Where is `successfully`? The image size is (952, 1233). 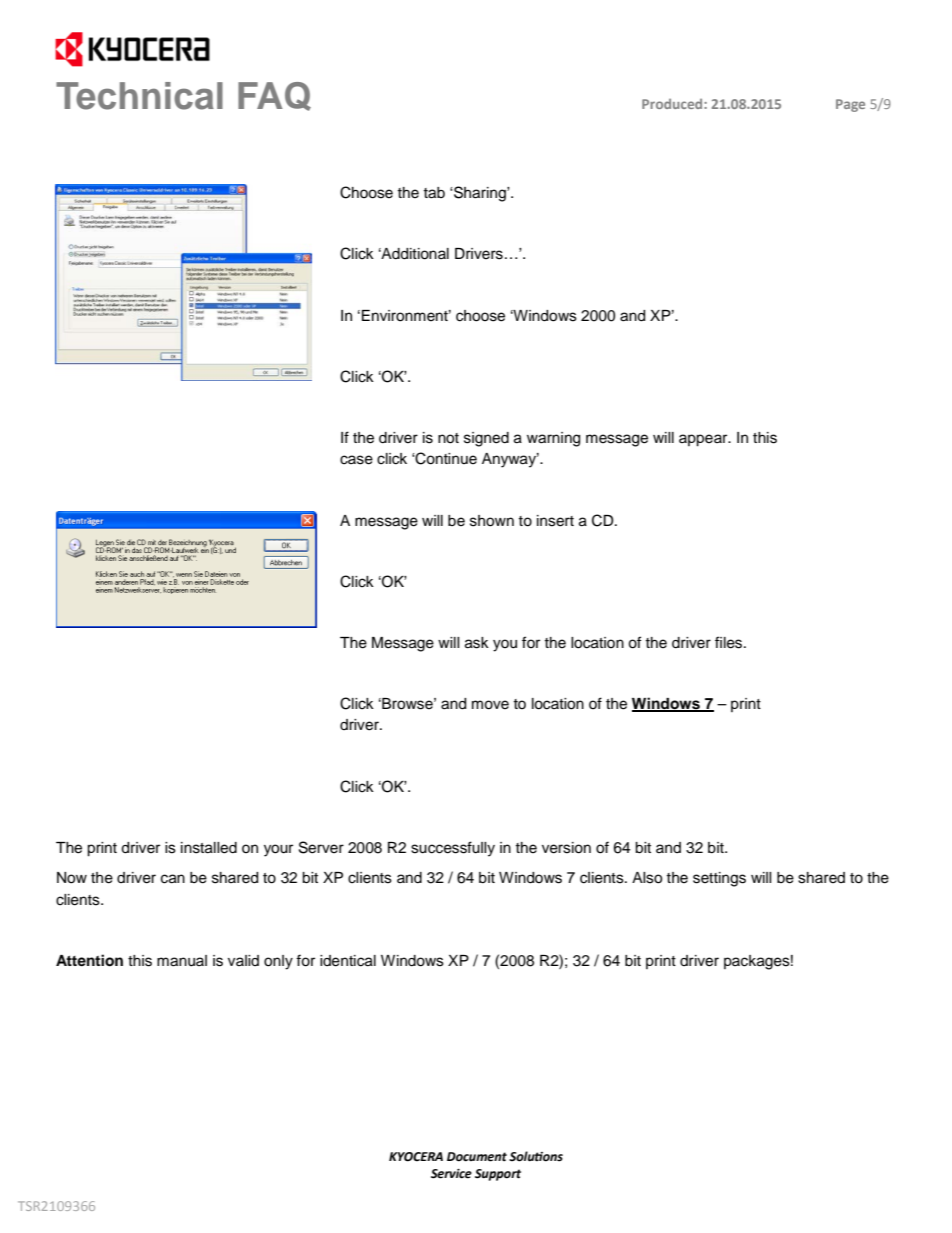
successfully is located at coordinates (453, 849).
